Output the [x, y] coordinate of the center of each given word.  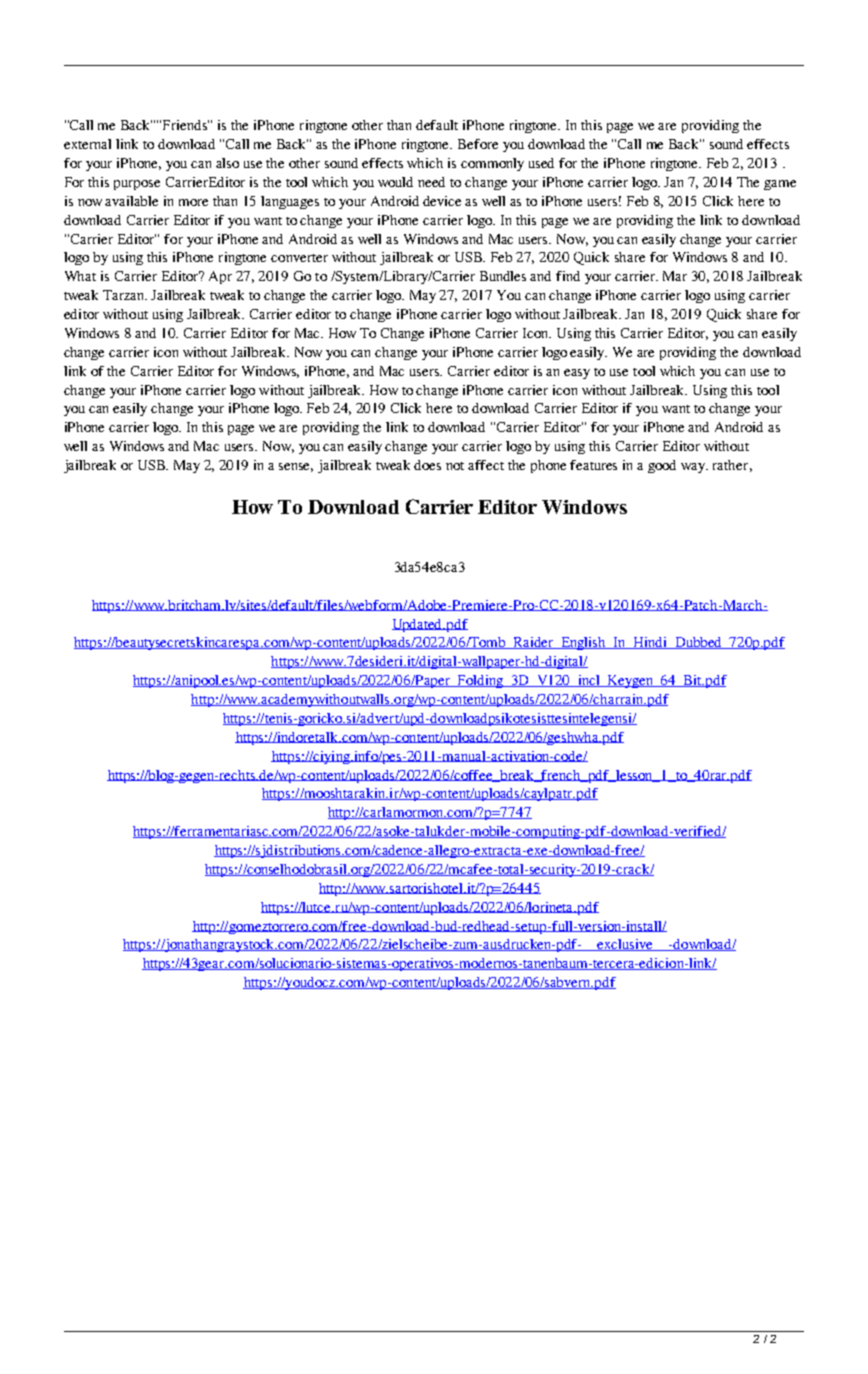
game [780, 185]
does [427, 465]
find [568, 276]
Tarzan [125, 295]
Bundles [503, 276]
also [227, 163]
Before [478, 144]
